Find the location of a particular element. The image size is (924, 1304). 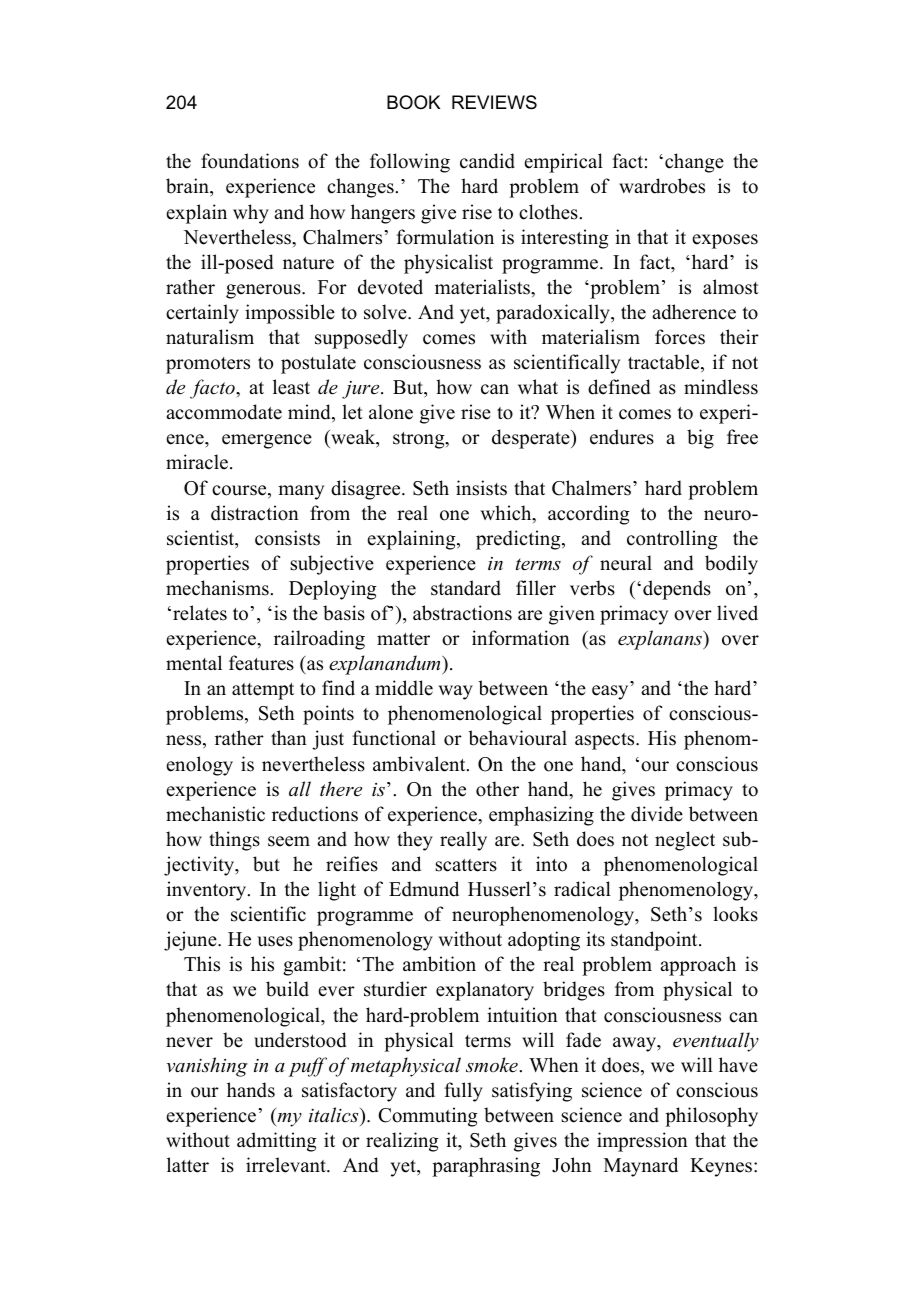

aspects is located at coordinates (606, 741).
